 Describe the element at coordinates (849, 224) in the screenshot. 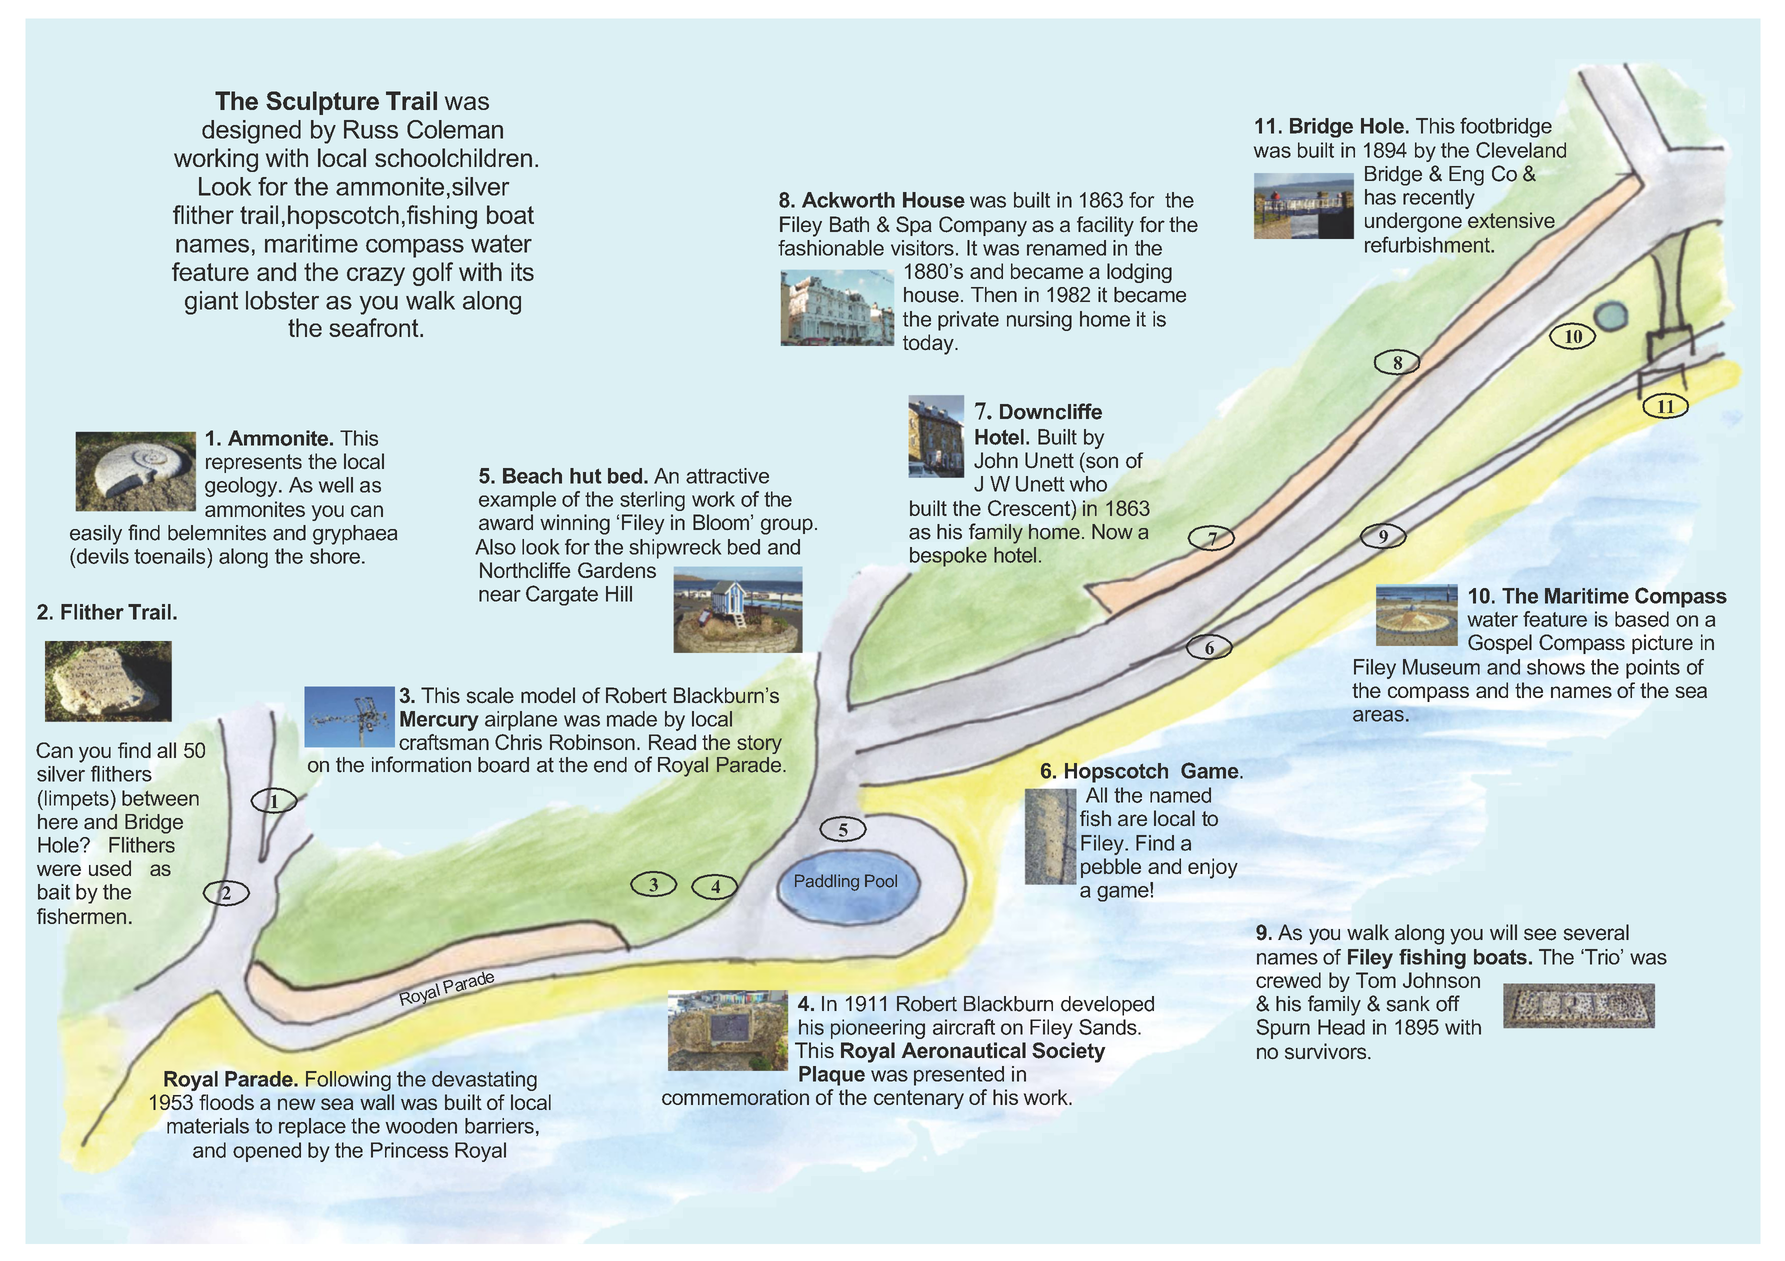

I see `Bath` at that location.
